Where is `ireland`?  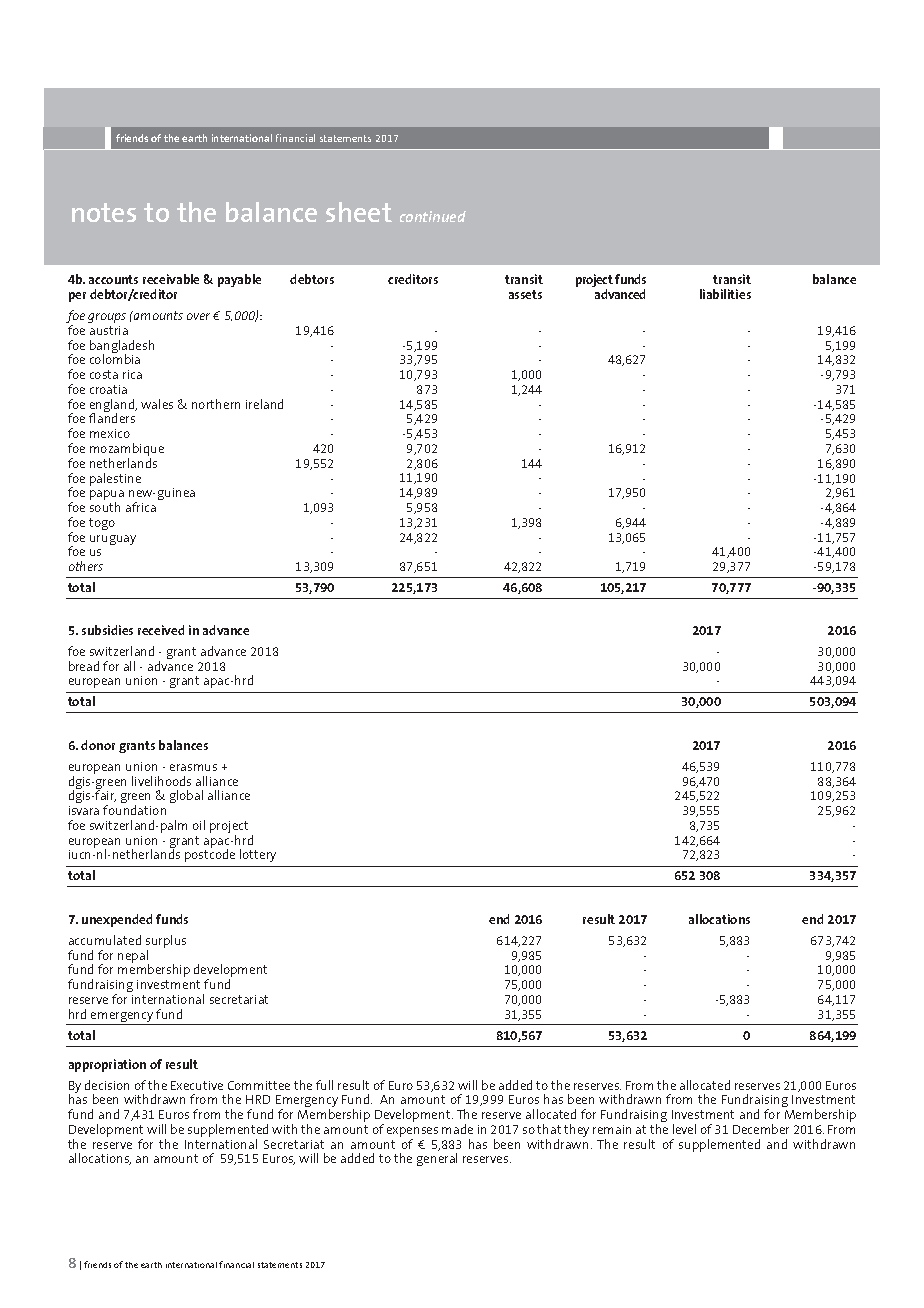 ireland is located at coordinates (264, 404).
